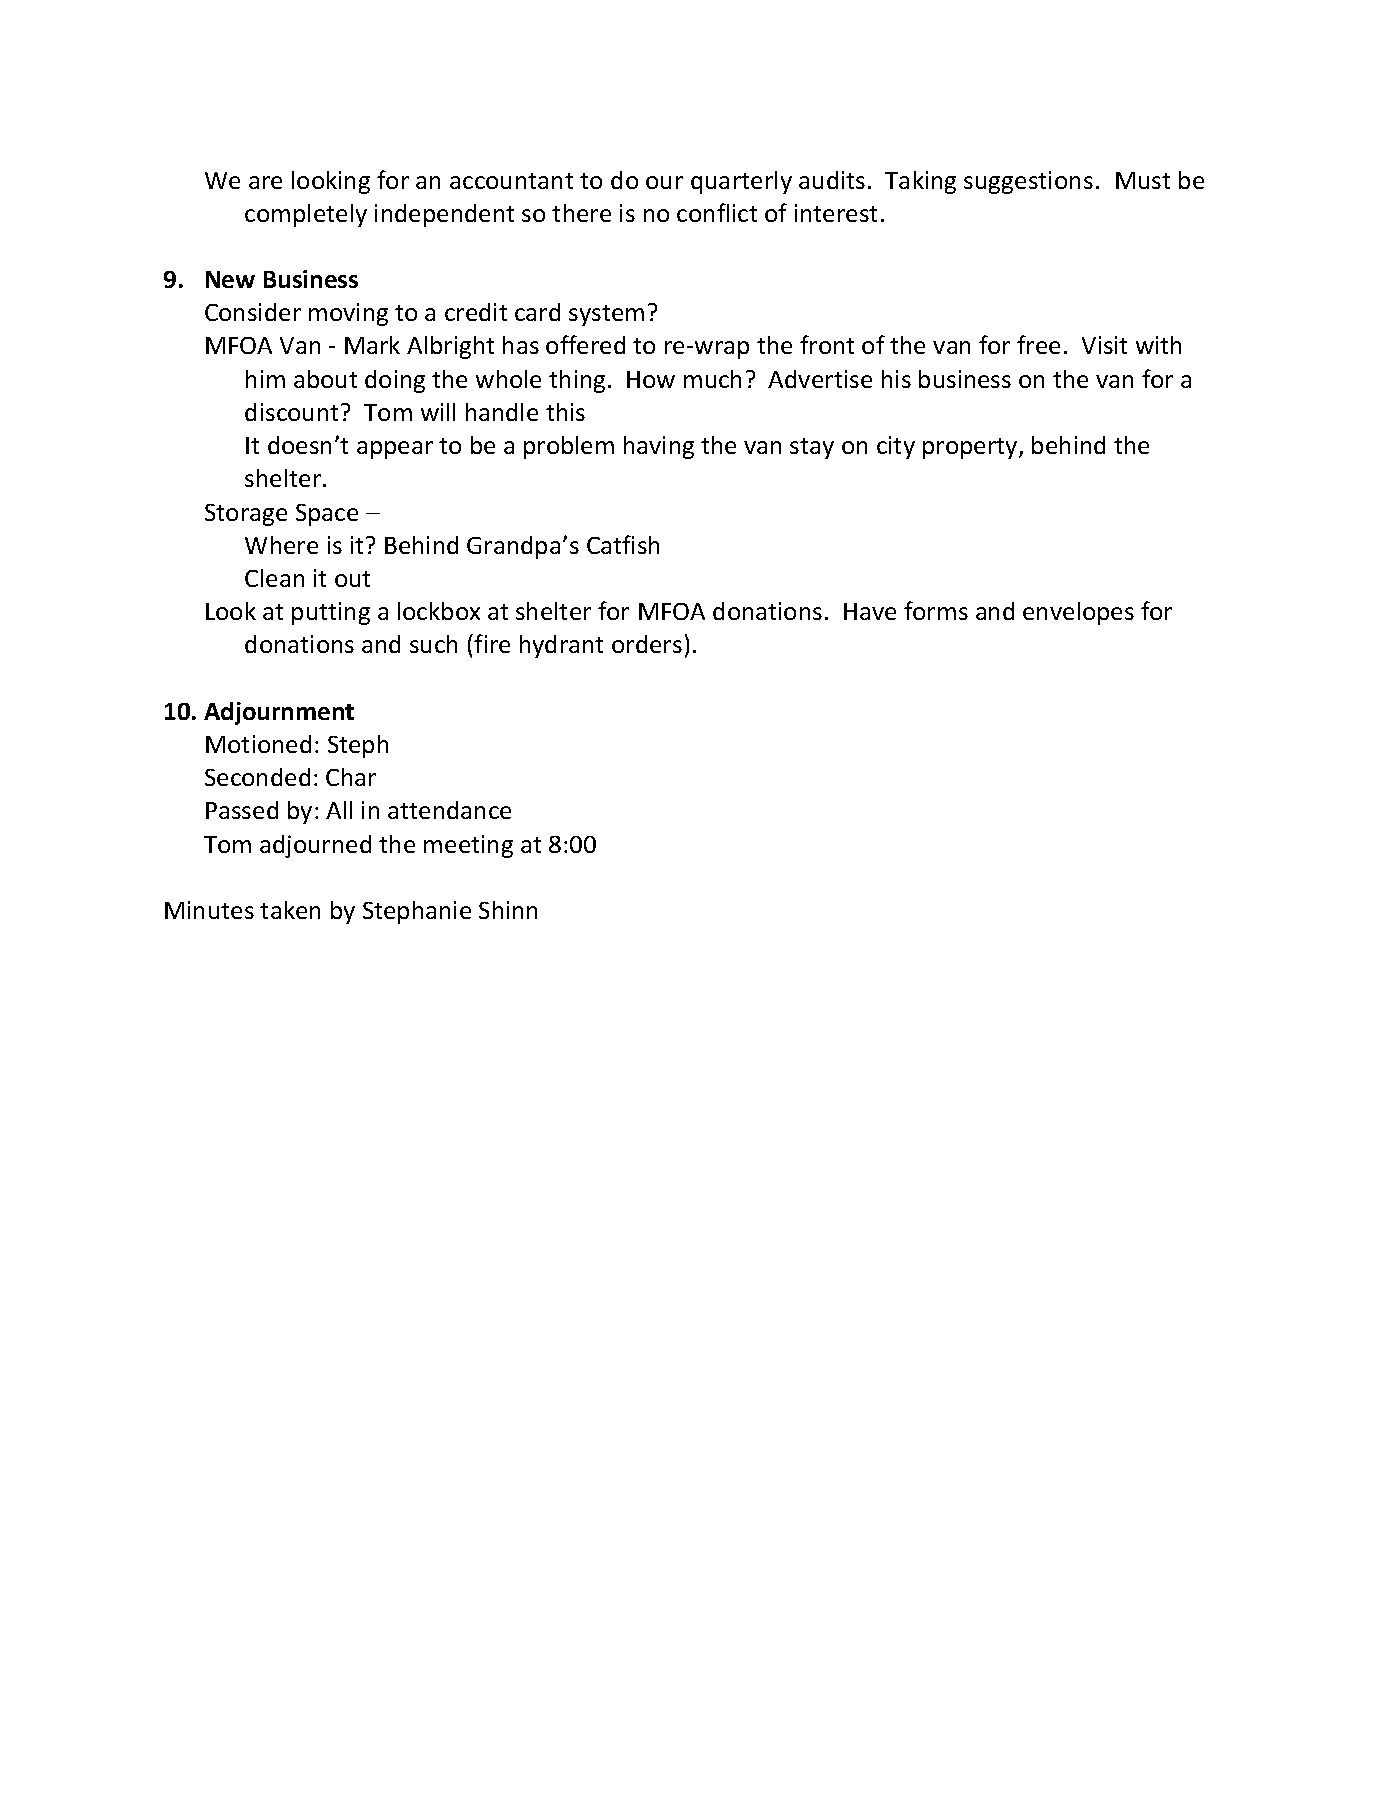 This screenshot has width=1387, height=1795. Describe the element at coordinates (717, 212) in the screenshot. I see `conflict` at that location.
